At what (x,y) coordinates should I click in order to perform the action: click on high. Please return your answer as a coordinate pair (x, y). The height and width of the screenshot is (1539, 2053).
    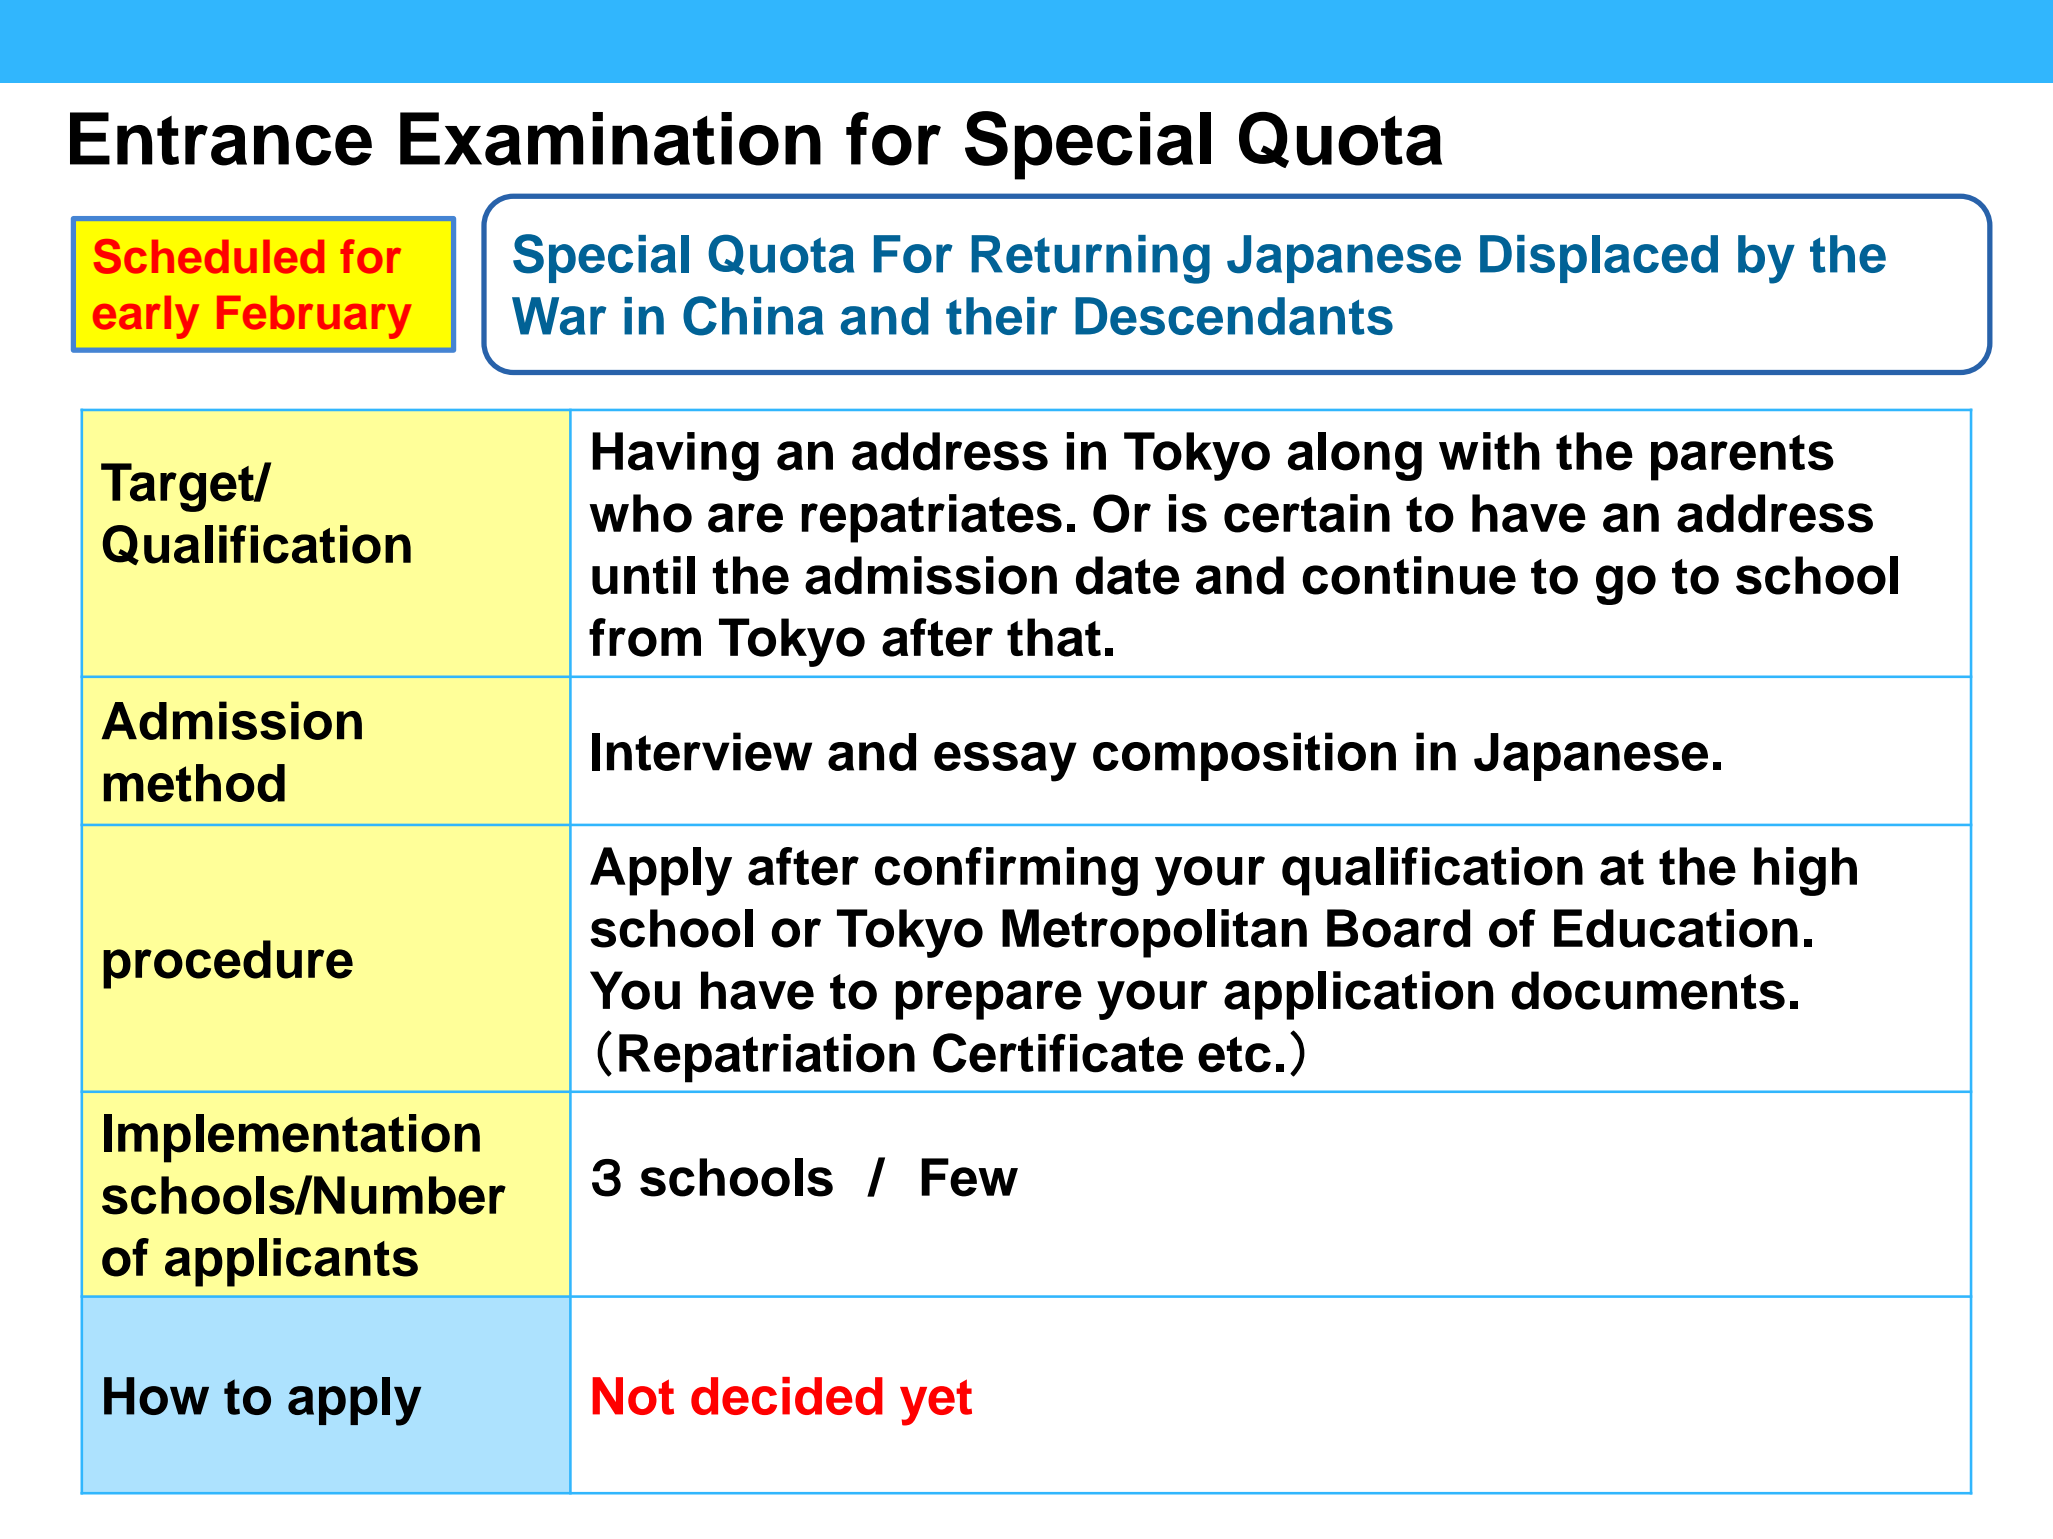
    Looking at the image, I should click on (1805, 871).
